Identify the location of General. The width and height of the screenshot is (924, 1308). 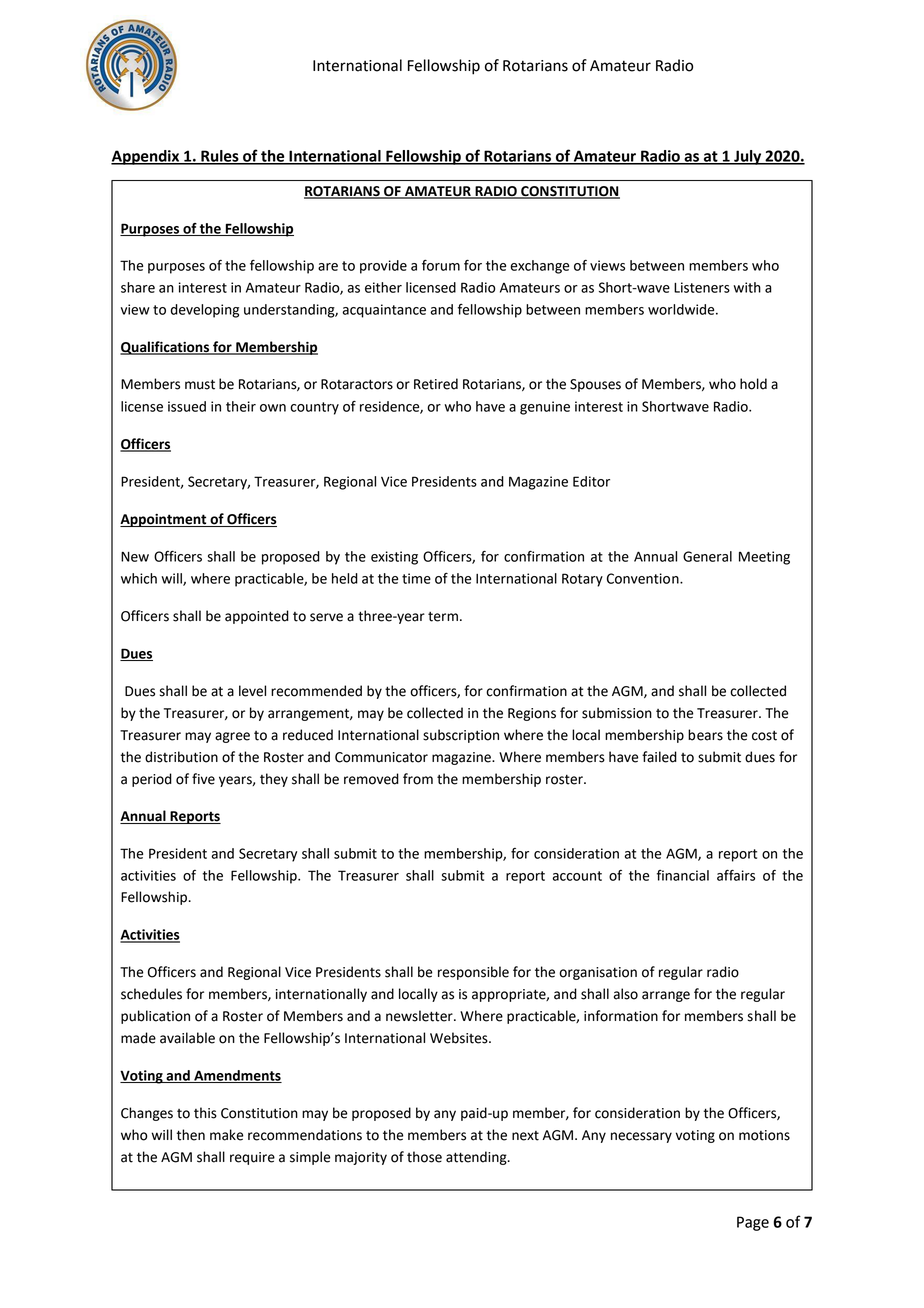
(707, 556).
